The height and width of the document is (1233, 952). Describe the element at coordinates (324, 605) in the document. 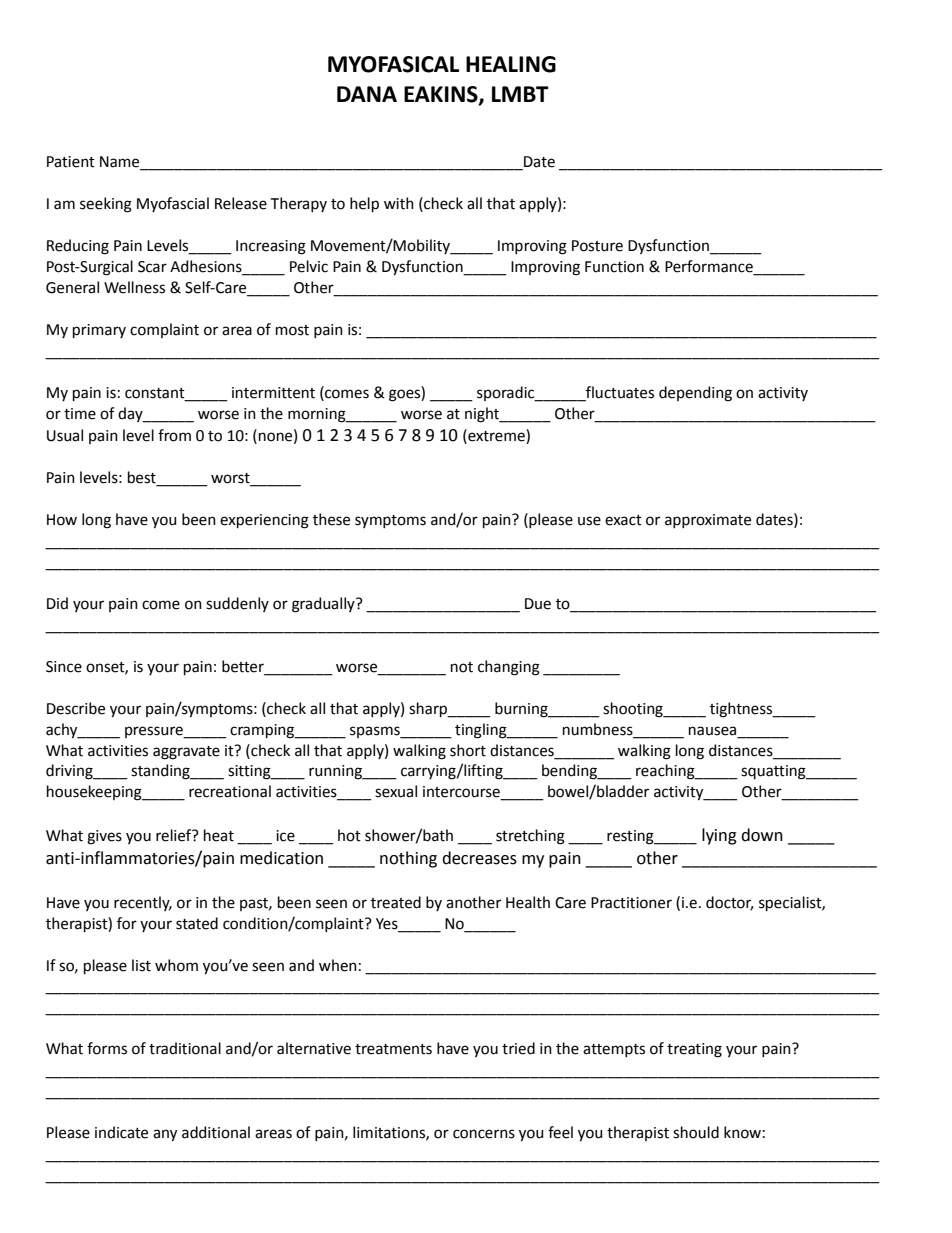

I see `gradually` at that location.
